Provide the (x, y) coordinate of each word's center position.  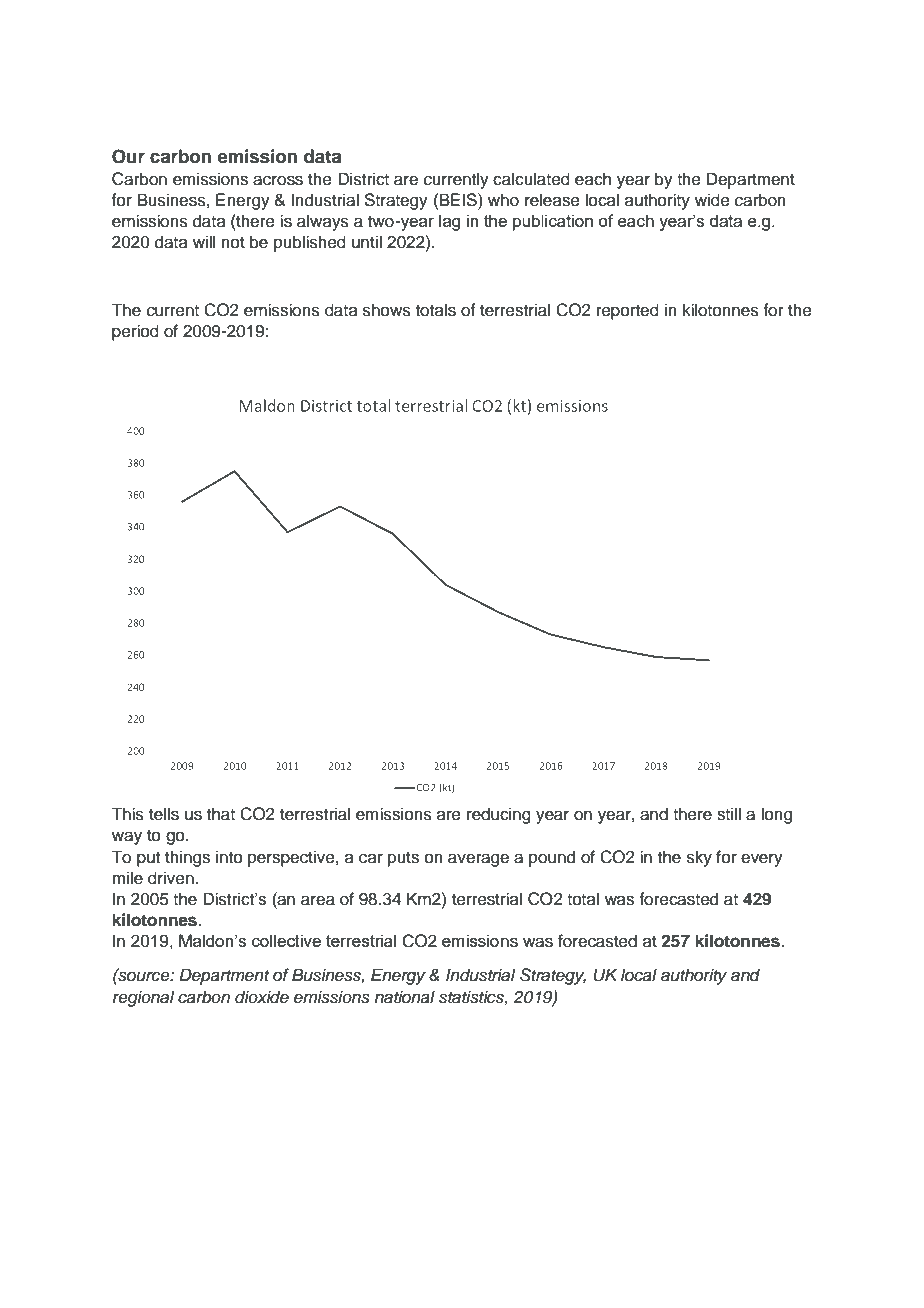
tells (164, 814)
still (729, 814)
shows (387, 310)
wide (712, 200)
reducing (499, 815)
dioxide (262, 997)
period (135, 332)
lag (449, 222)
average (478, 860)
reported (628, 311)
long (776, 815)
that (221, 814)
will (204, 241)
